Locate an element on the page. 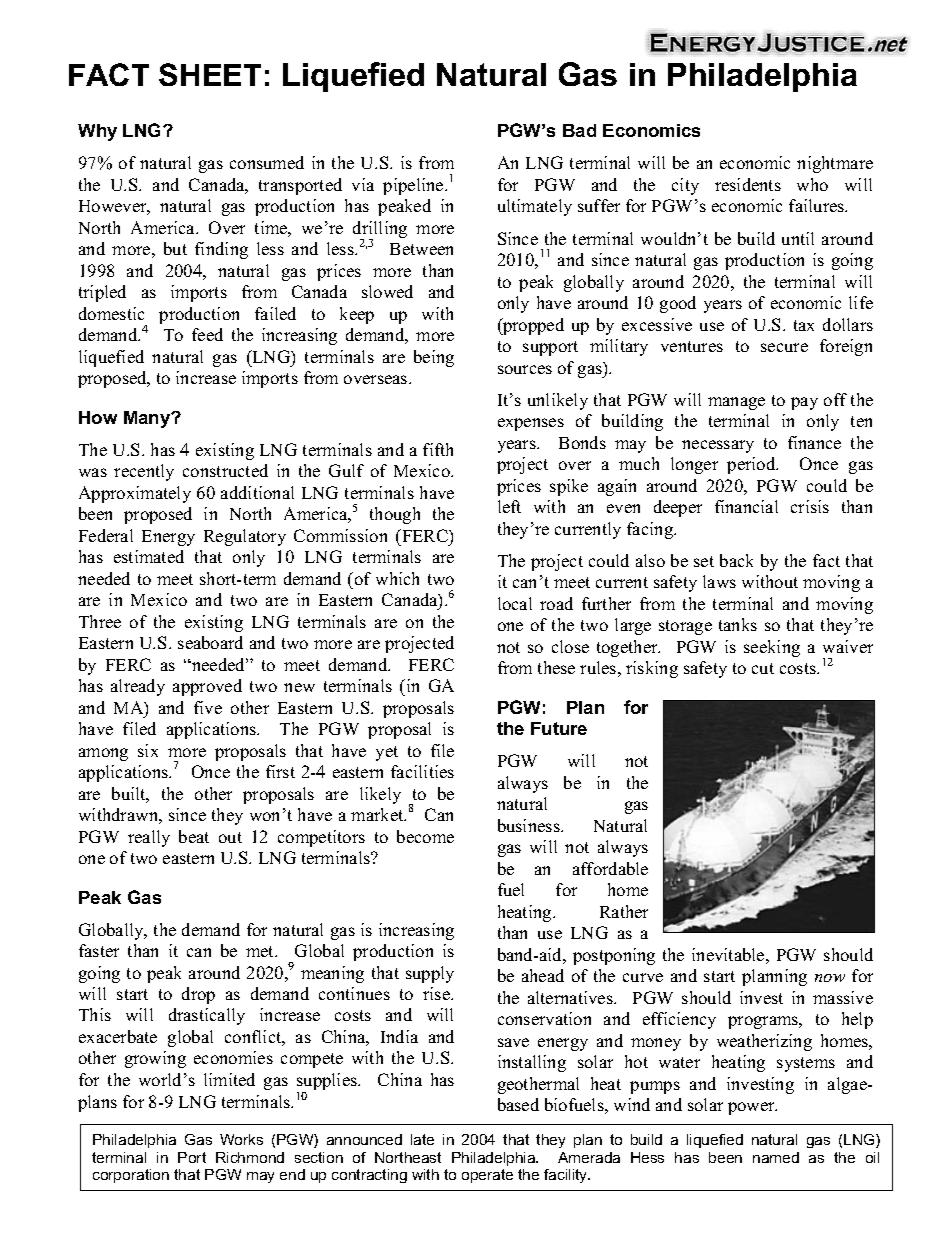 This document has width=952, height=1233. become is located at coordinates (425, 836).
